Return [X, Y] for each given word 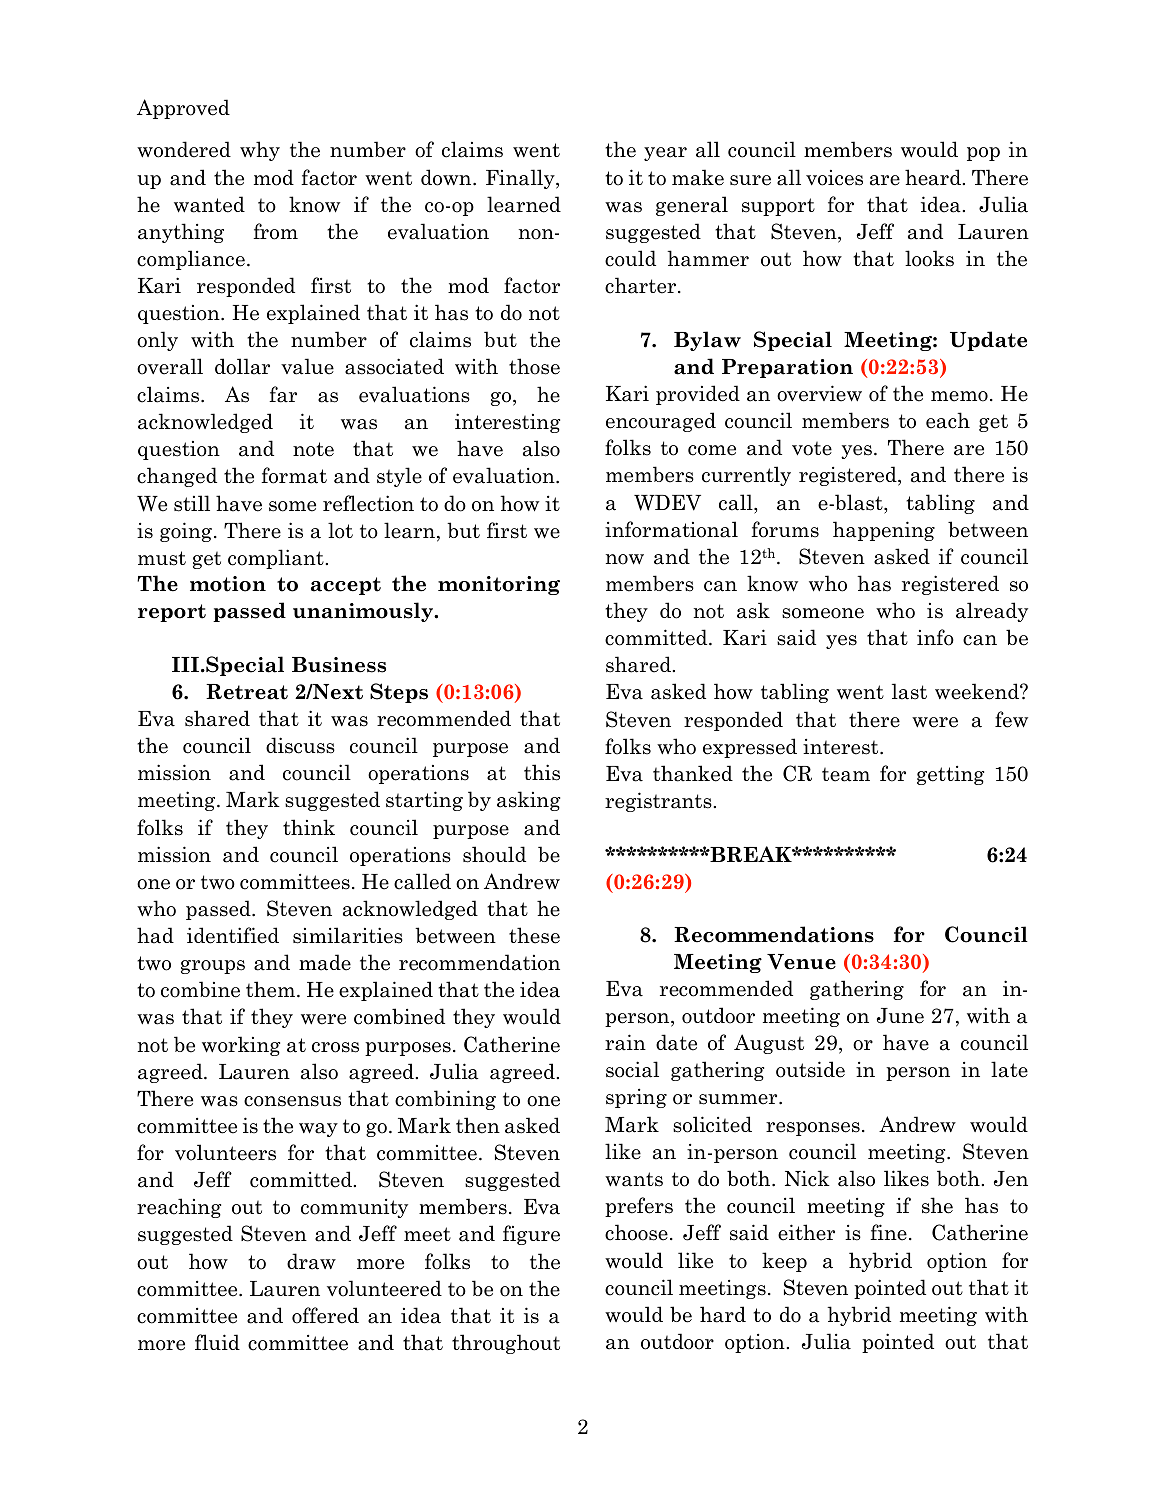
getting [950, 775]
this [542, 772]
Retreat [247, 692]
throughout [506, 1344]
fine [888, 1232]
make [698, 177]
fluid [217, 1342]
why [260, 151]
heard [933, 177]
